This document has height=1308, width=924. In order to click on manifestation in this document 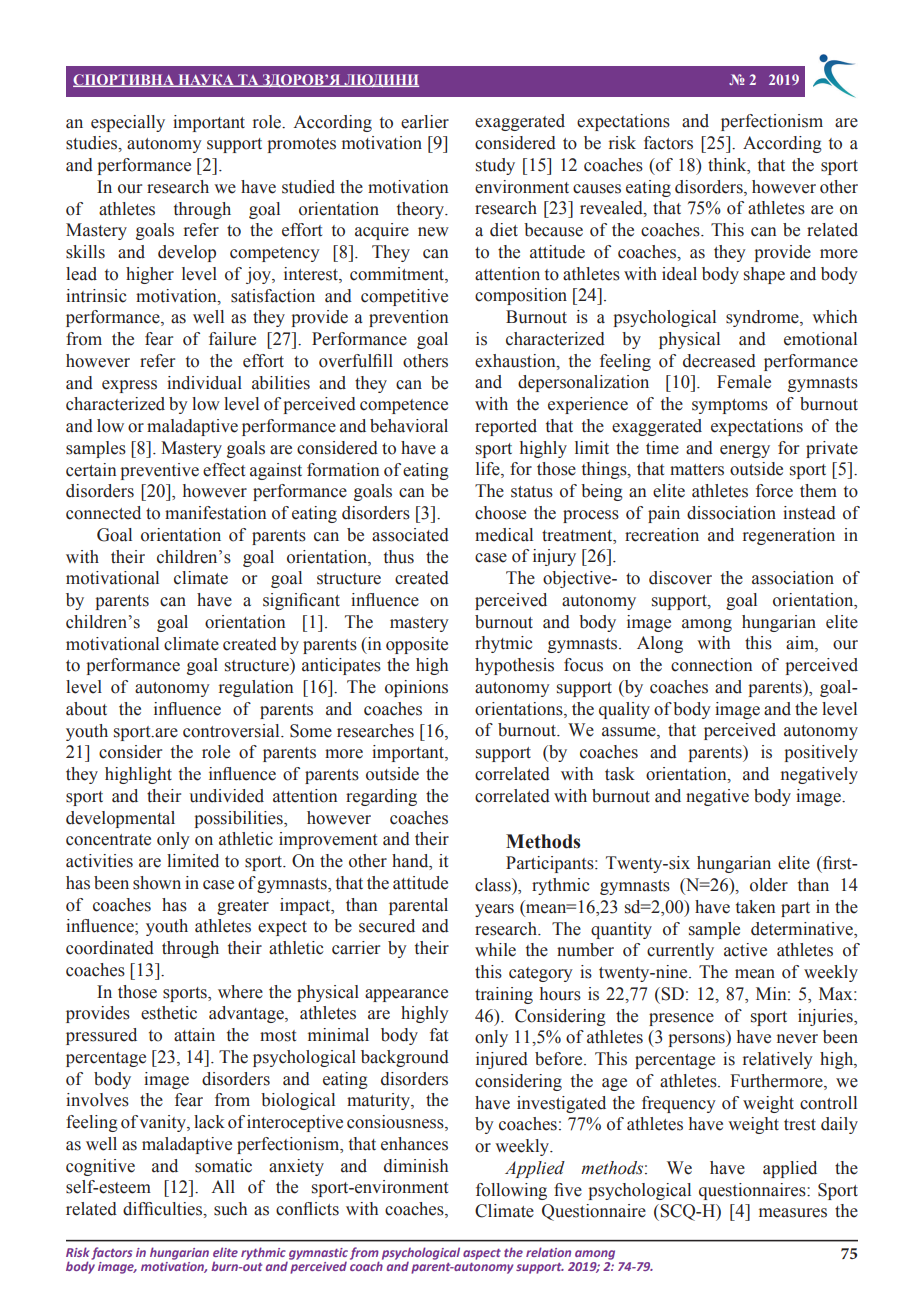, I will do `click(215, 513)`.
